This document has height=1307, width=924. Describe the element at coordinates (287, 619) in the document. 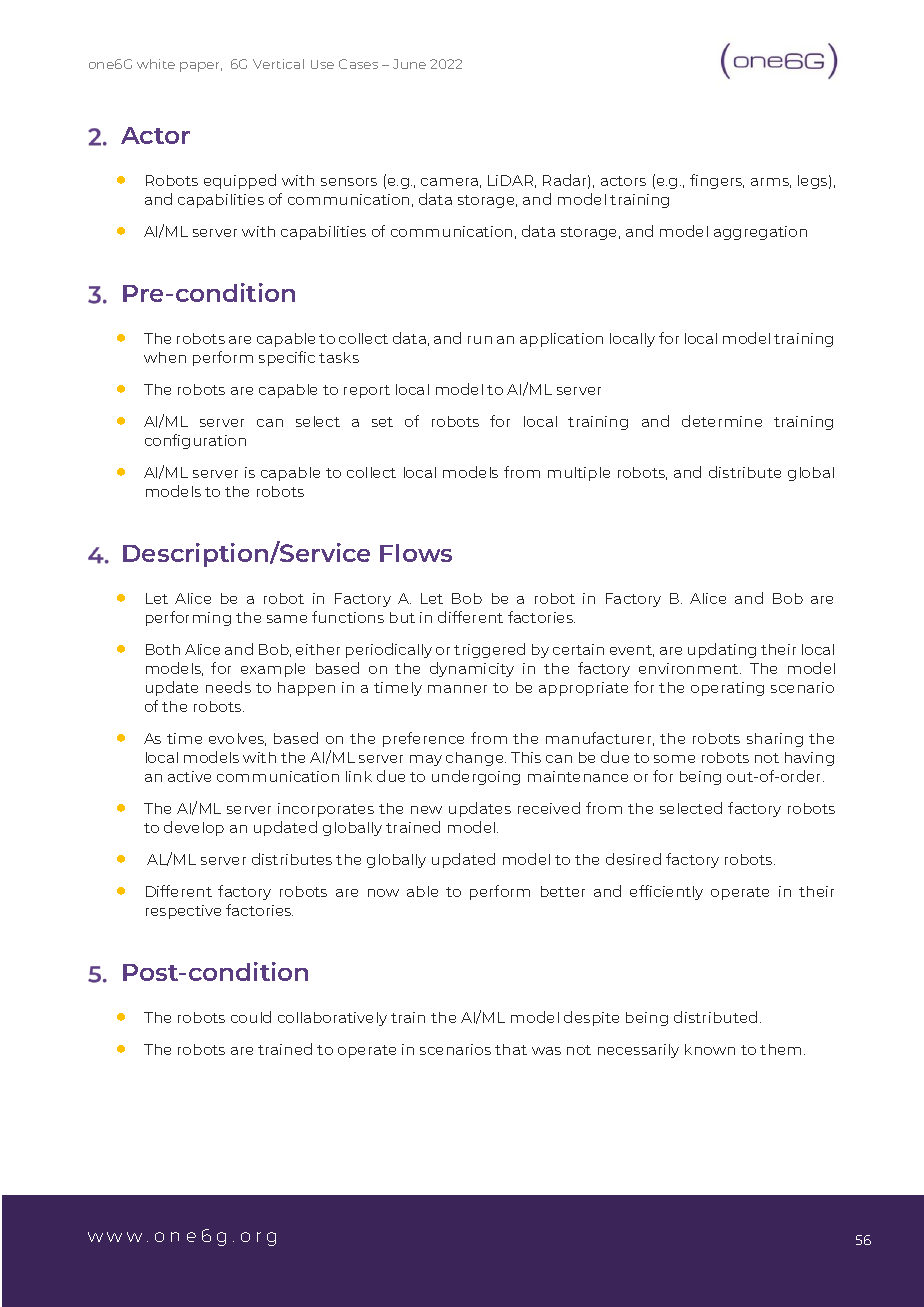

I see `same` at that location.
